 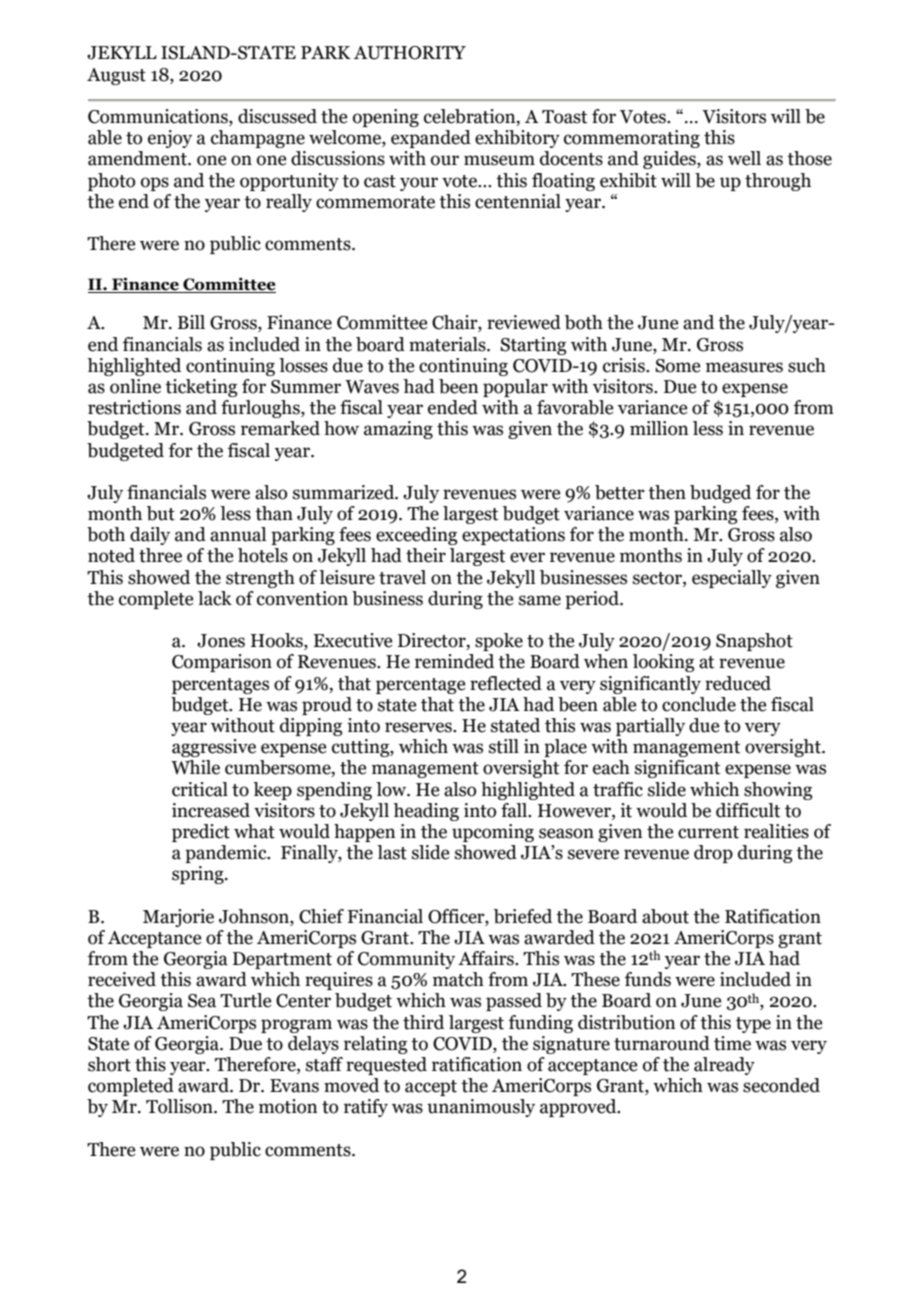 What do you see at coordinates (426, 555) in the page?
I see `their` at bounding box center [426, 555].
